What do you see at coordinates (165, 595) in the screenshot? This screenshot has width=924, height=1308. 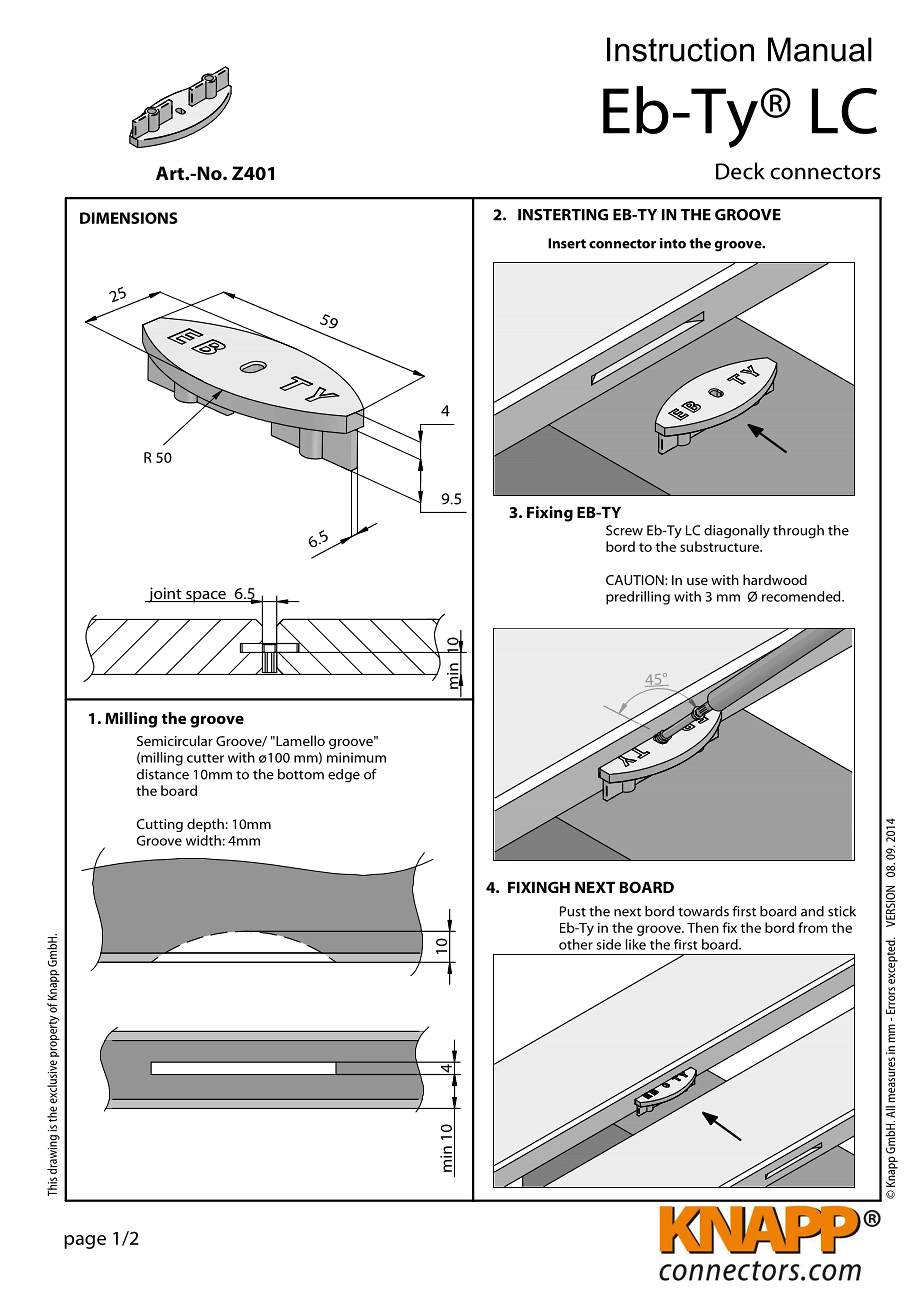 I see `joint` at bounding box center [165, 595].
